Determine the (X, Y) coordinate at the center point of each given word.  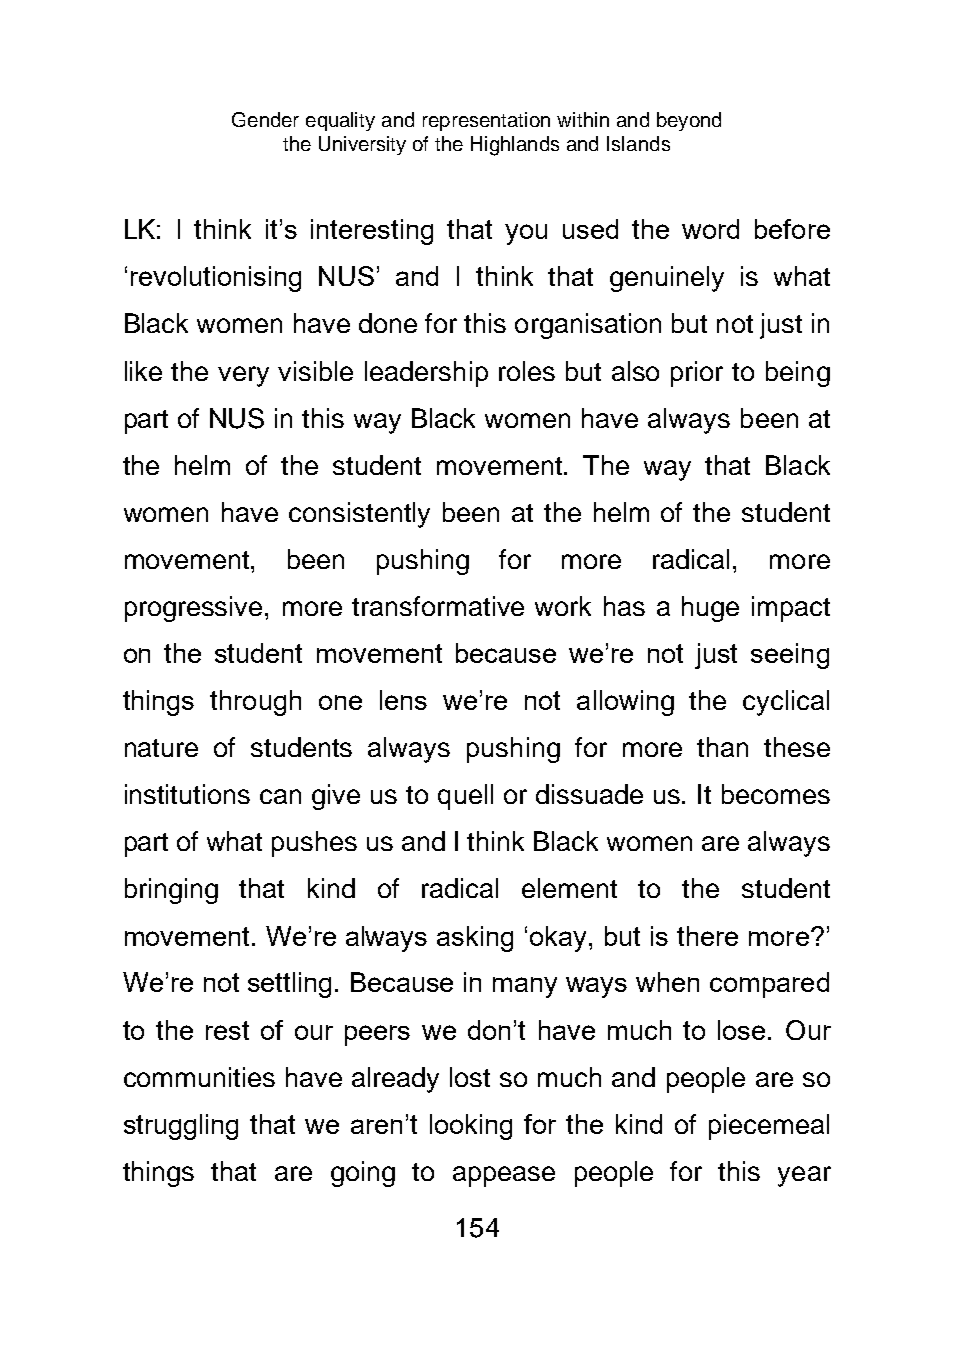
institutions (187, 794)
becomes (776, 794)
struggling (181, 1127)
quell (465, 797)
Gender (265, 119)
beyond (689, 121)
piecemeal (769, 1127)
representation (486, 121)
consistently (359, 515)
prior (697, 374)
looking (471, 1127)
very (243, 376)
